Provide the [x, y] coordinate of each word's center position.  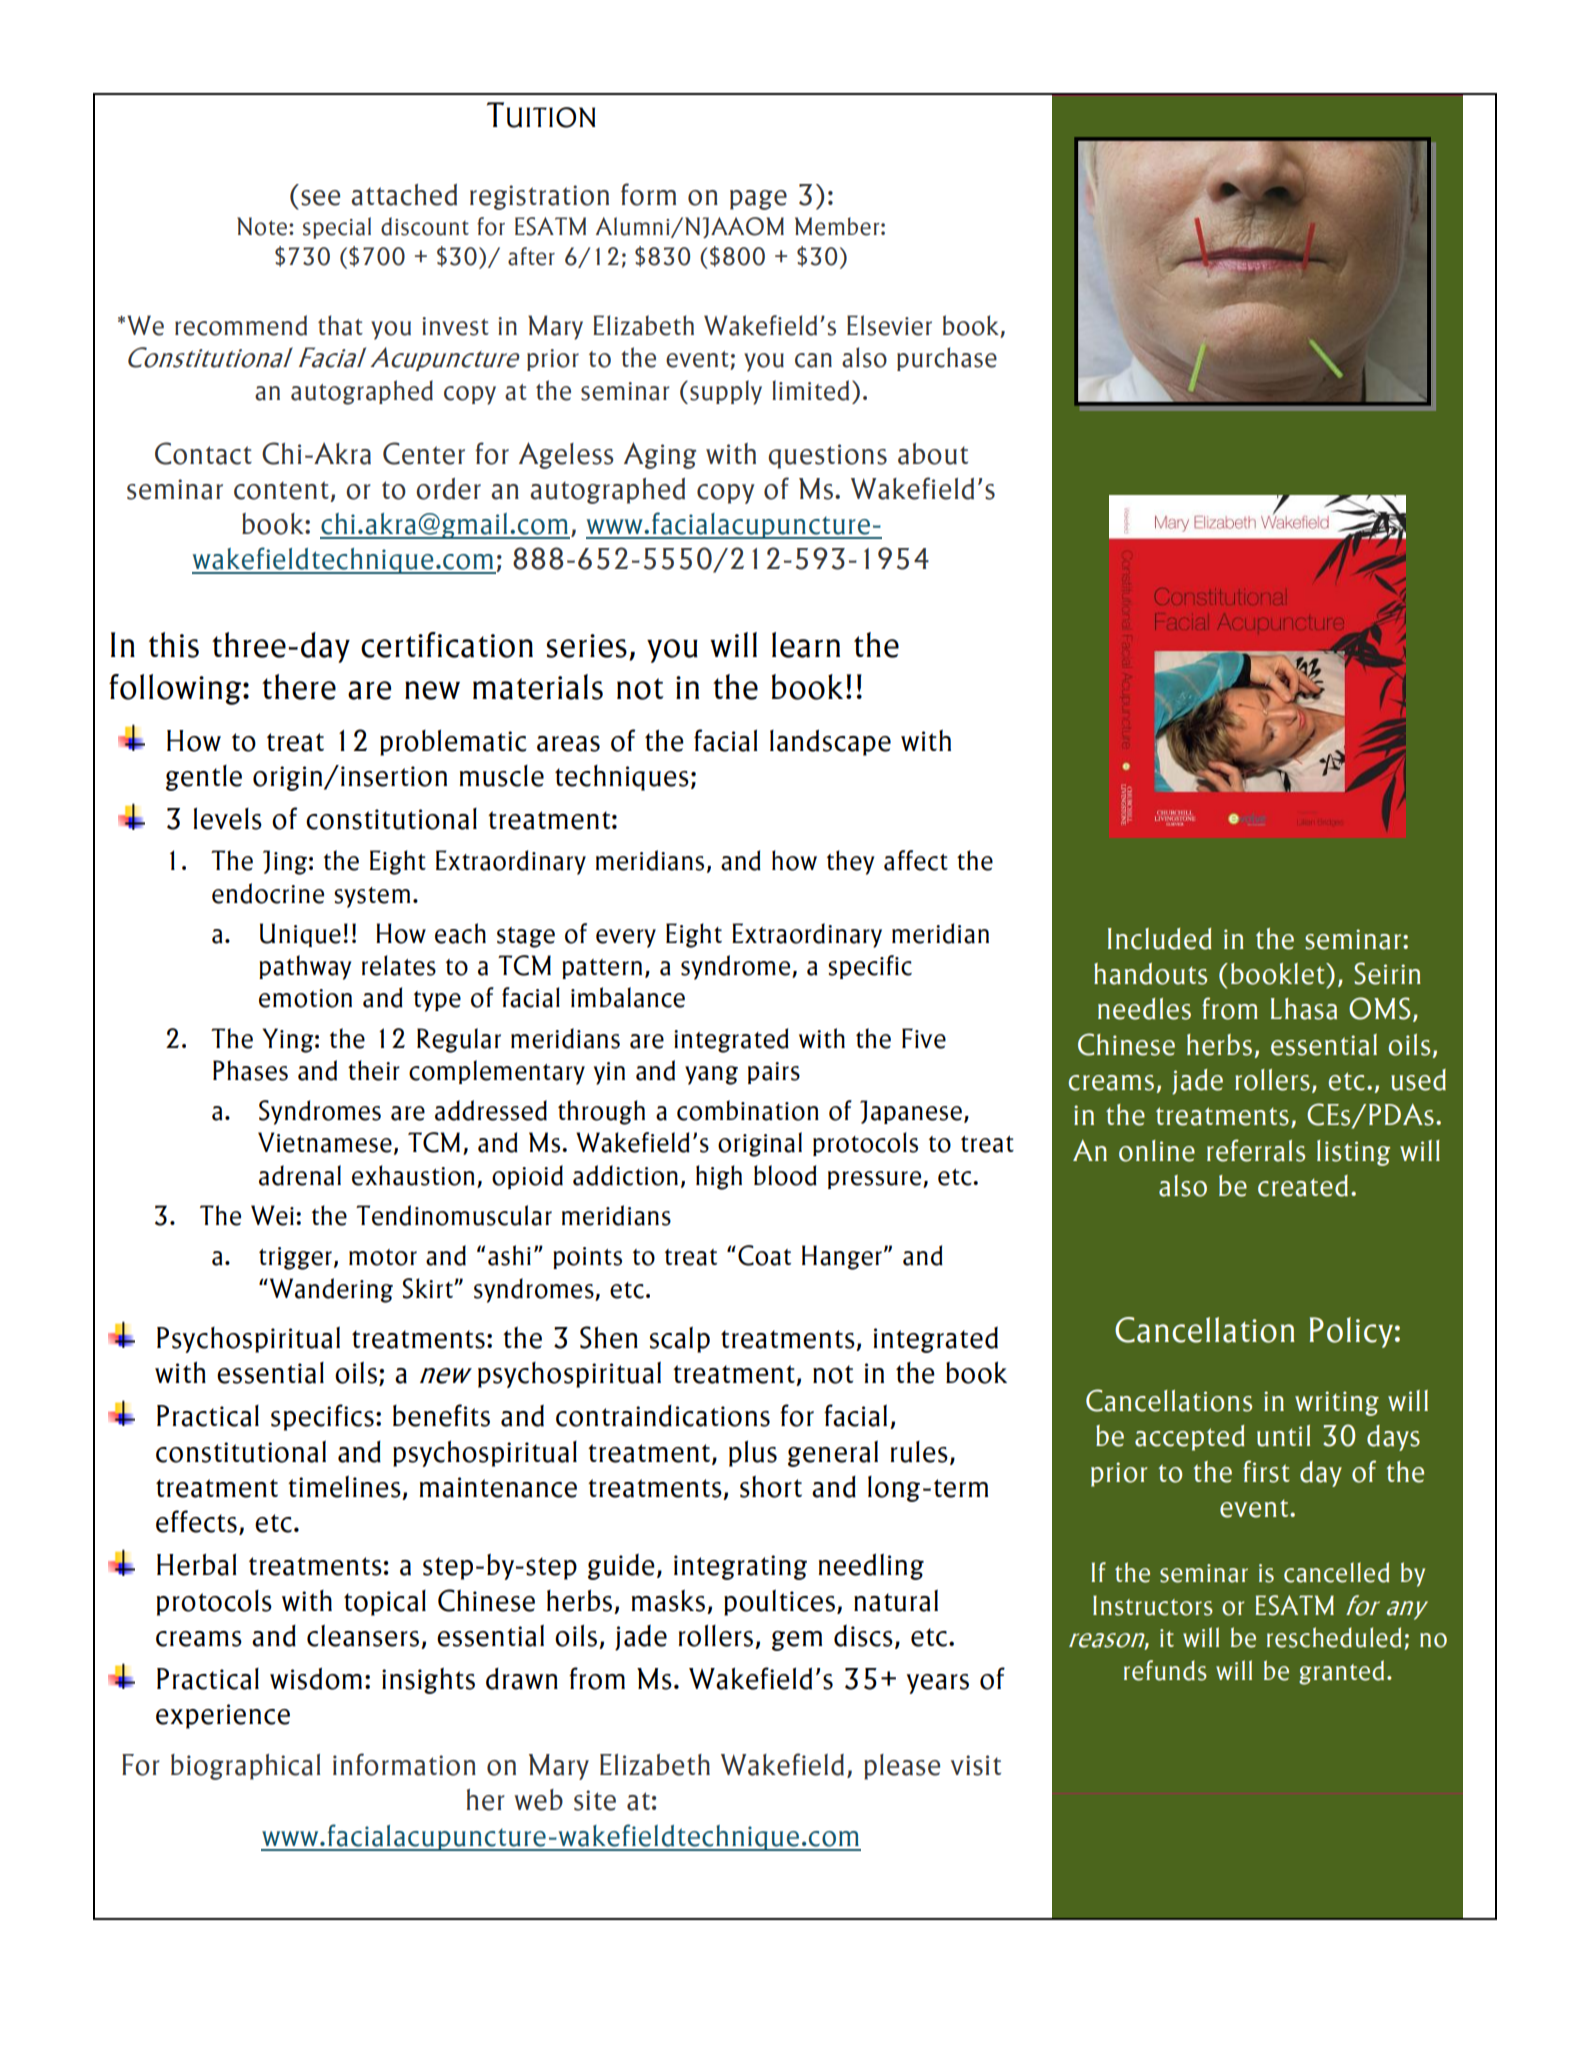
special [337, 228]
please [902, 1767]
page [758, 200]
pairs [774, 1073]
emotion [305, 998]
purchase [947, 359]
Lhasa [1304, 1009]
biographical [245, 1767]
